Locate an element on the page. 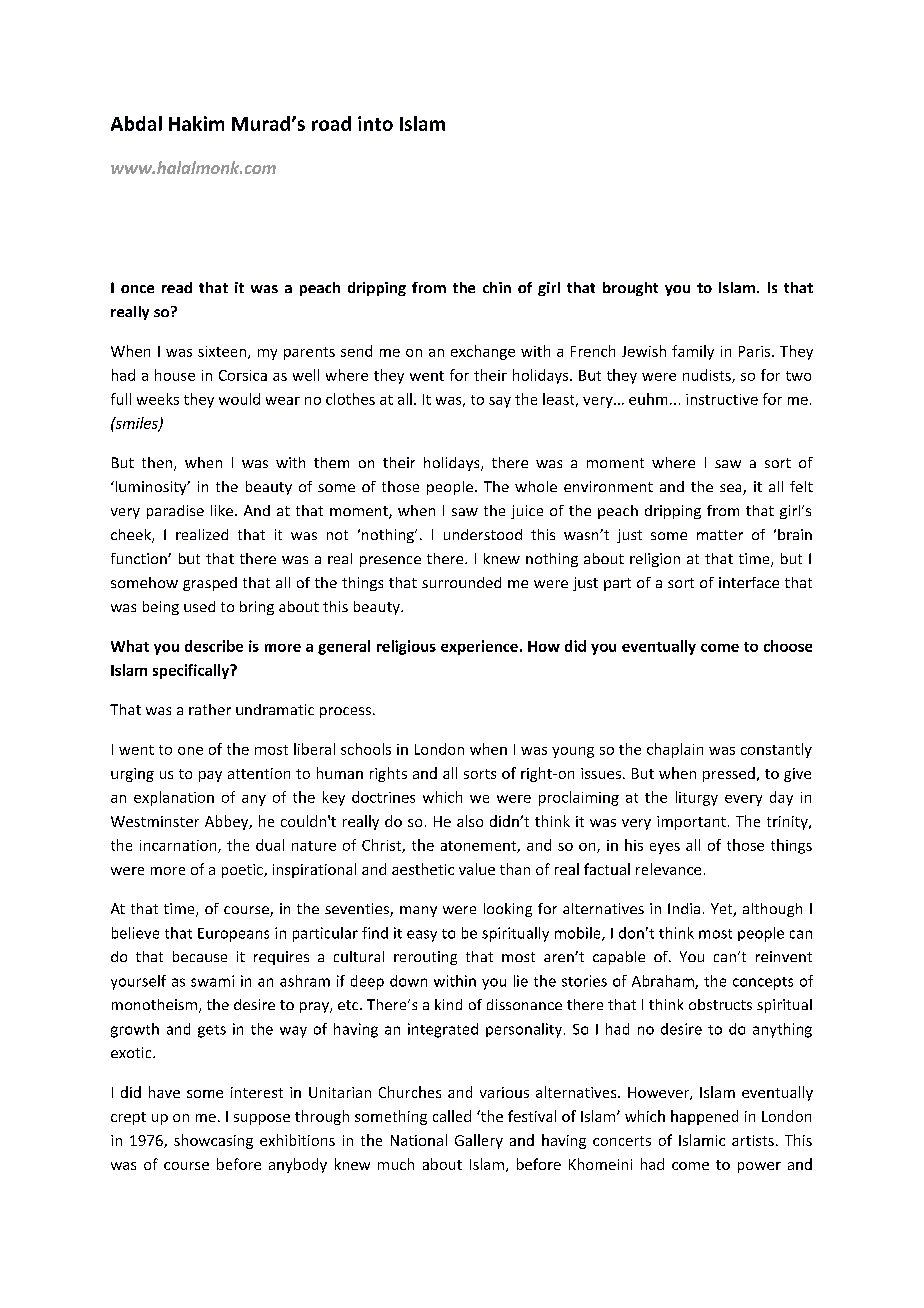  happened is located at coordinates (704, 1117).
